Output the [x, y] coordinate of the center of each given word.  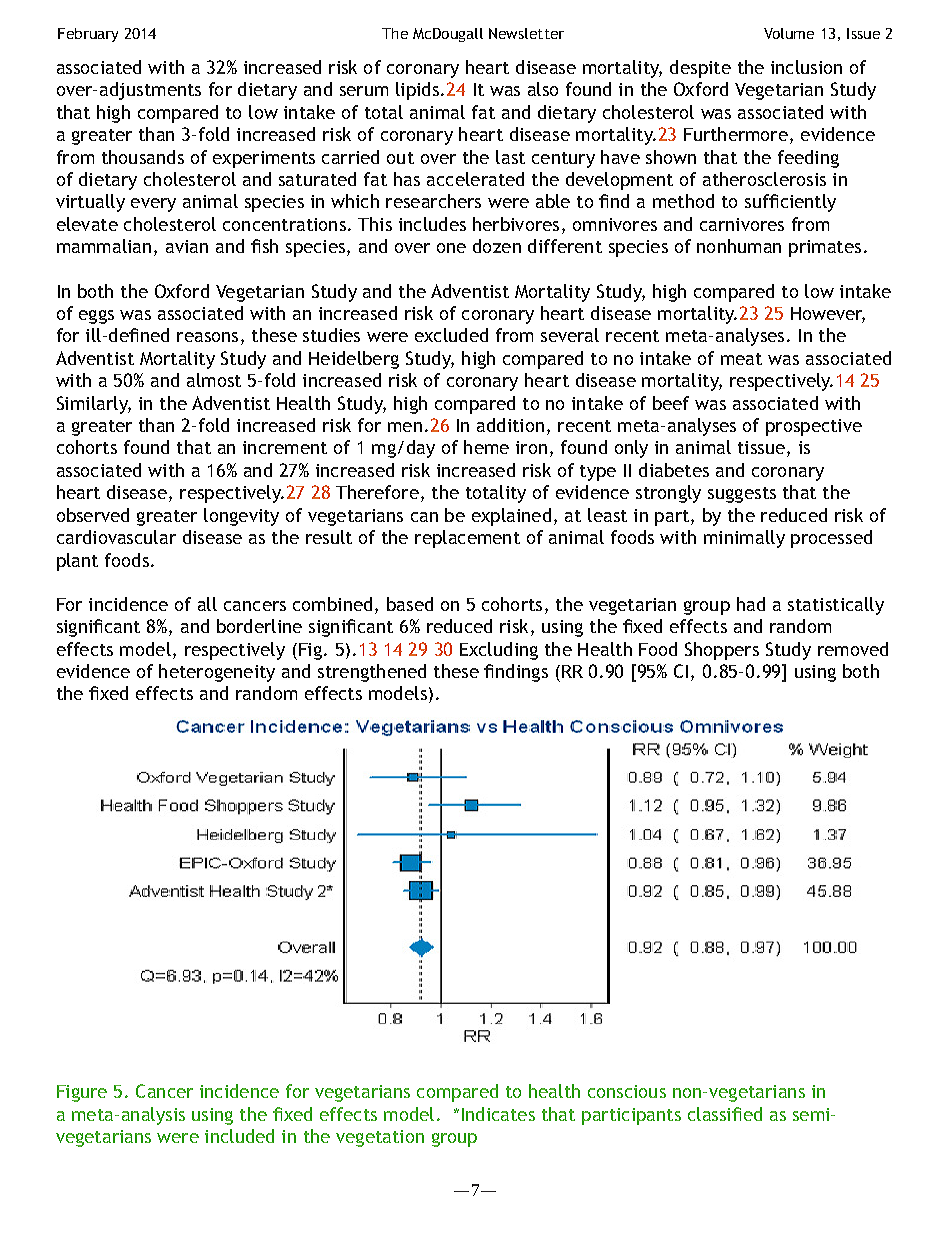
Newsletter [526, 33]
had [751, 604]
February [88, 35]
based [410, 604]
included [239, 1136]
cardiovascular [116, 537]
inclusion [806, 67]
